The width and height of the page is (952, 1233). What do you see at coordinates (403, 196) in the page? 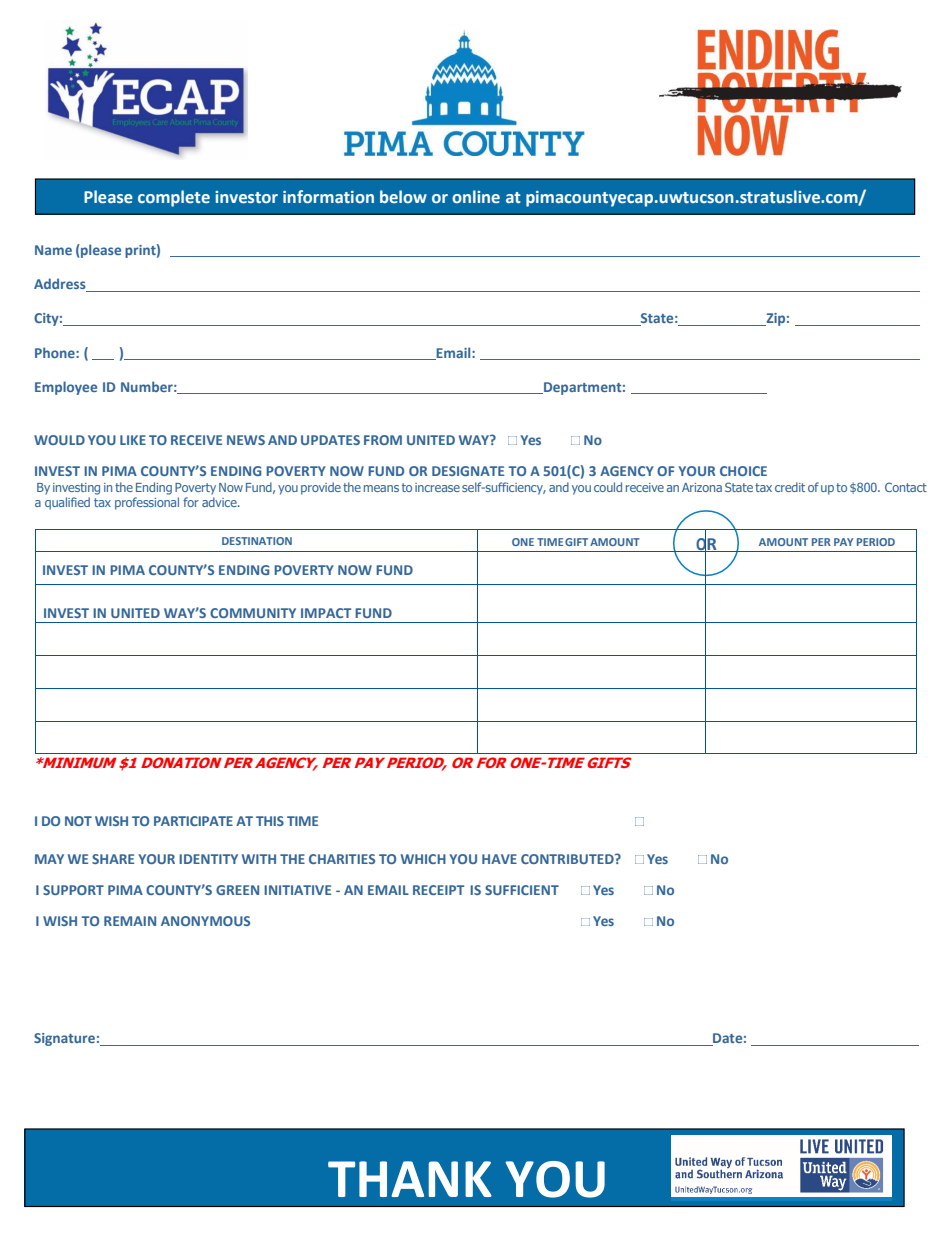
I see `below` at bounding box center [403, 196].
